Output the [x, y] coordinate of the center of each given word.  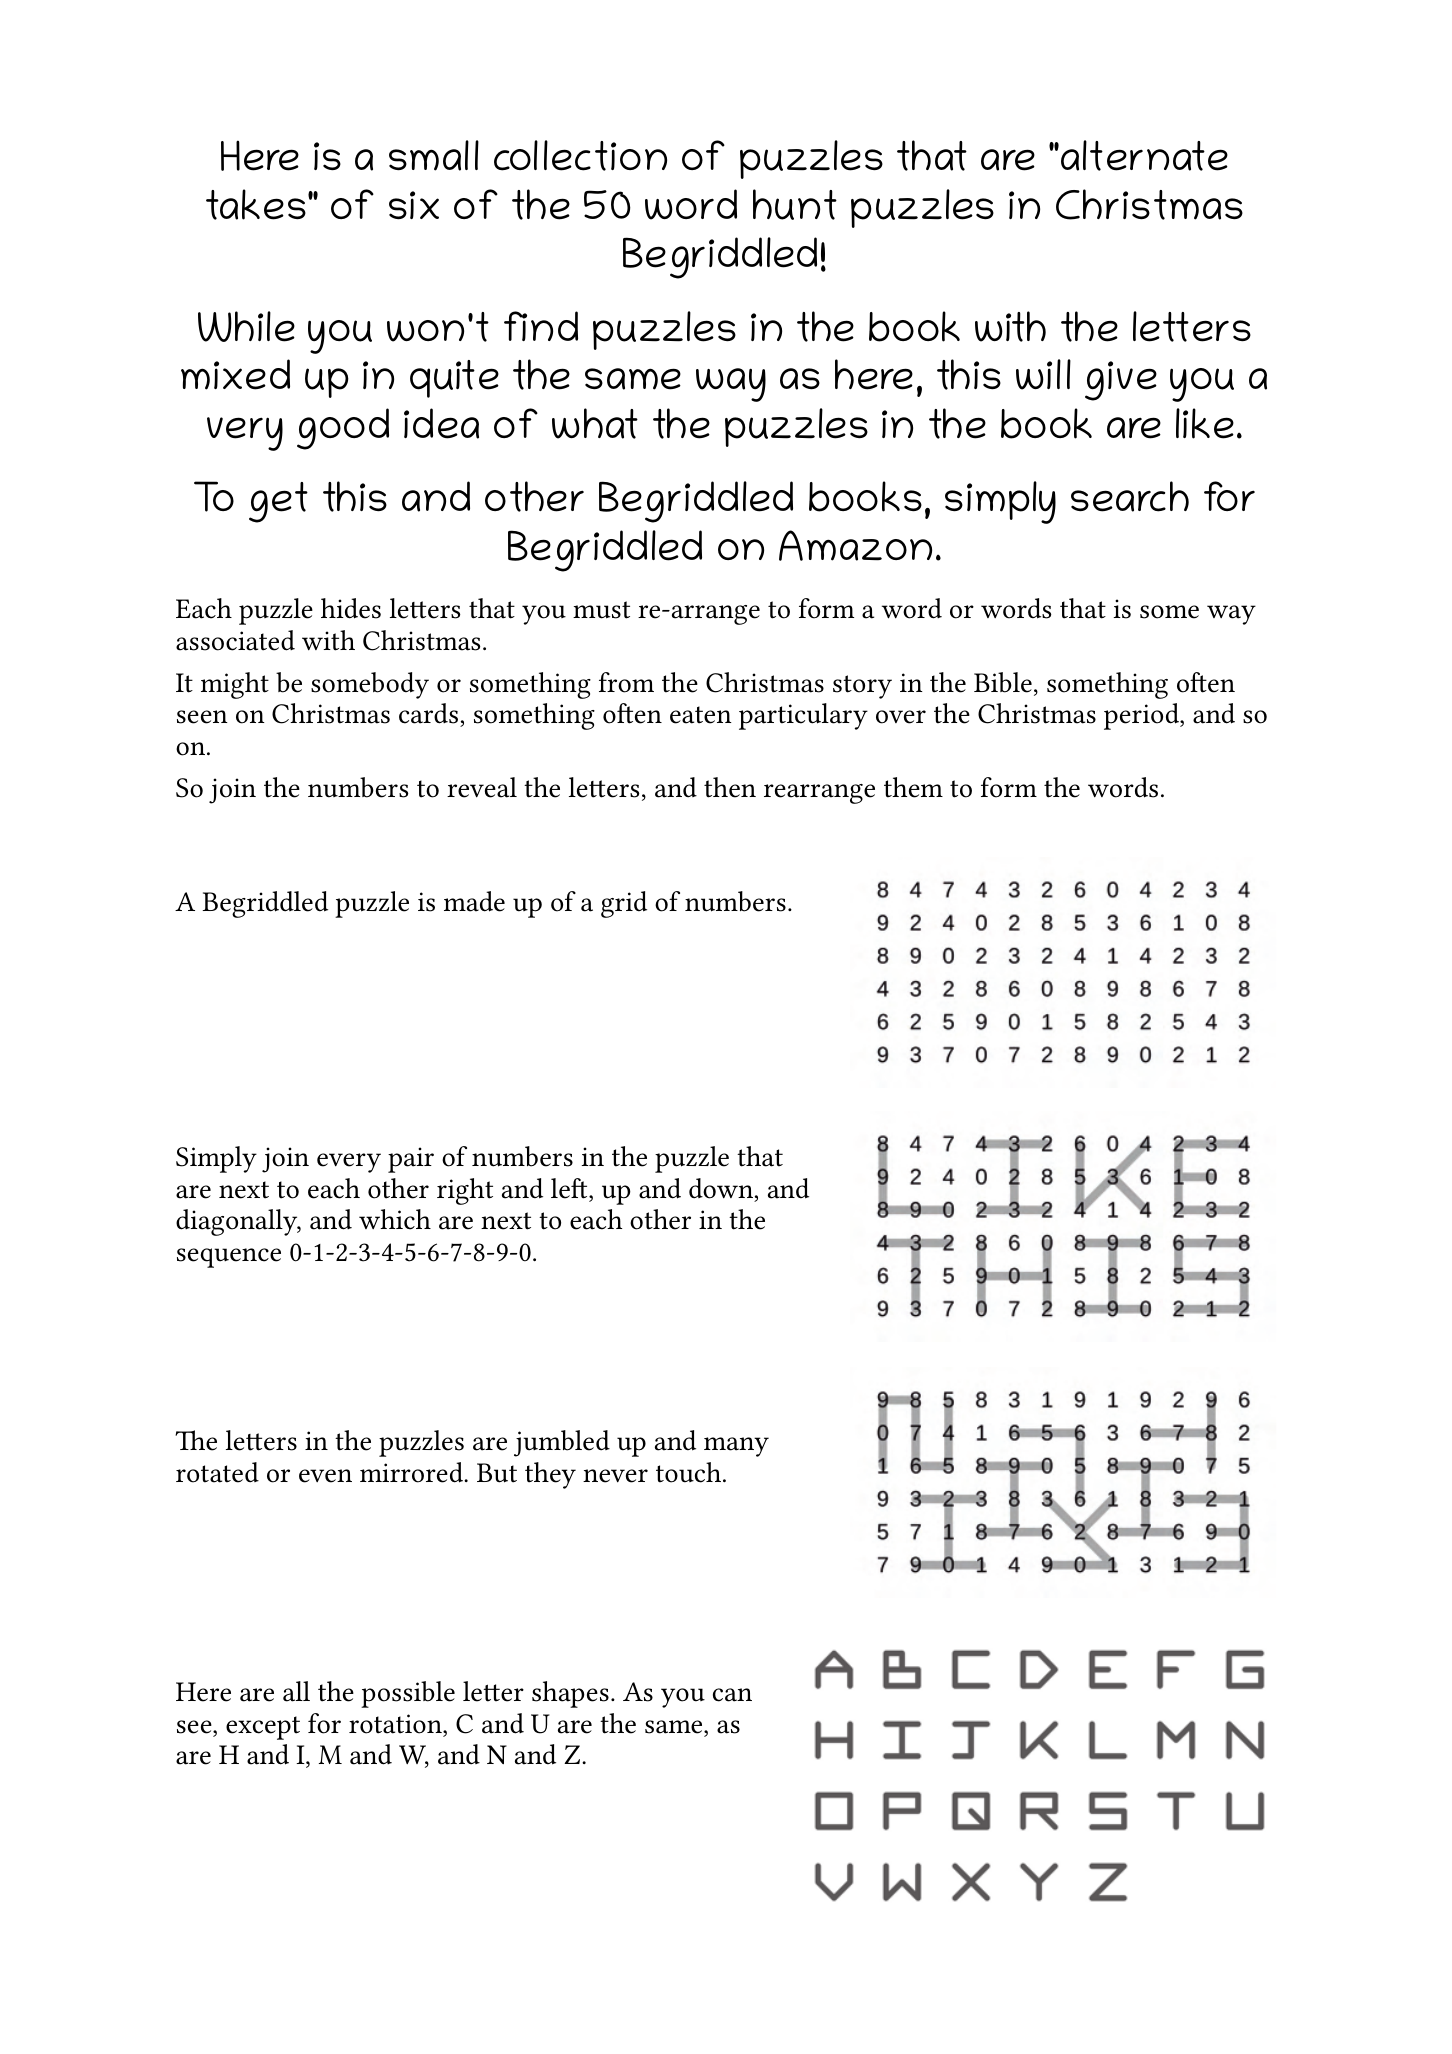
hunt [795, 204]
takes [256, 204]
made [474, 901]
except [263, 1728]
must [601, 610]
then [730, 787]
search [1130, 496]
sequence [229, 1258]
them [913, 787]
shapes [570, 1694]
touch [690, 1472]
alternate [1144, 155]
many [736, 1447]
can [732, 1695]
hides [351, 608]
